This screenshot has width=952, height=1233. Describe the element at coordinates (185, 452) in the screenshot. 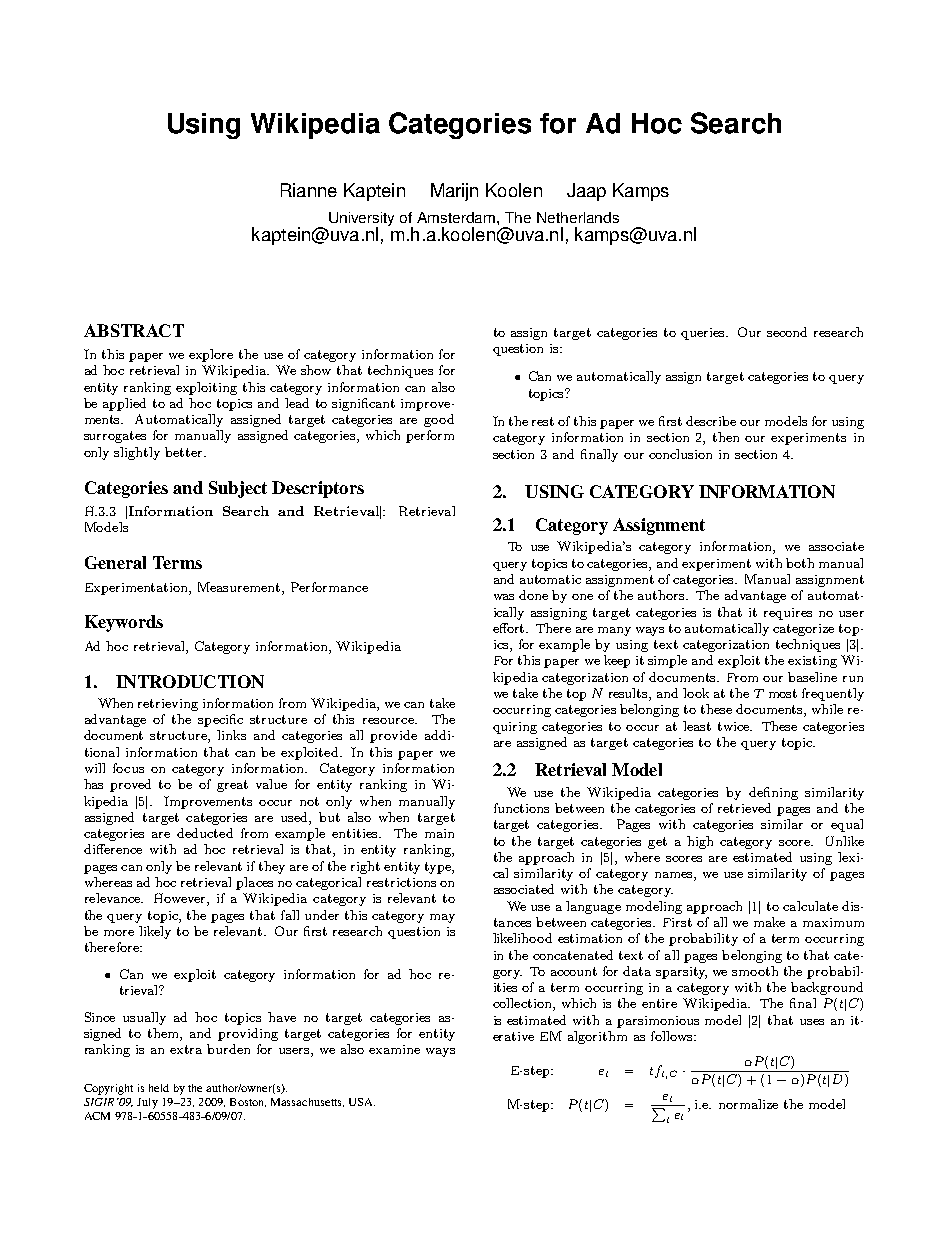

I see `better` at that location.
